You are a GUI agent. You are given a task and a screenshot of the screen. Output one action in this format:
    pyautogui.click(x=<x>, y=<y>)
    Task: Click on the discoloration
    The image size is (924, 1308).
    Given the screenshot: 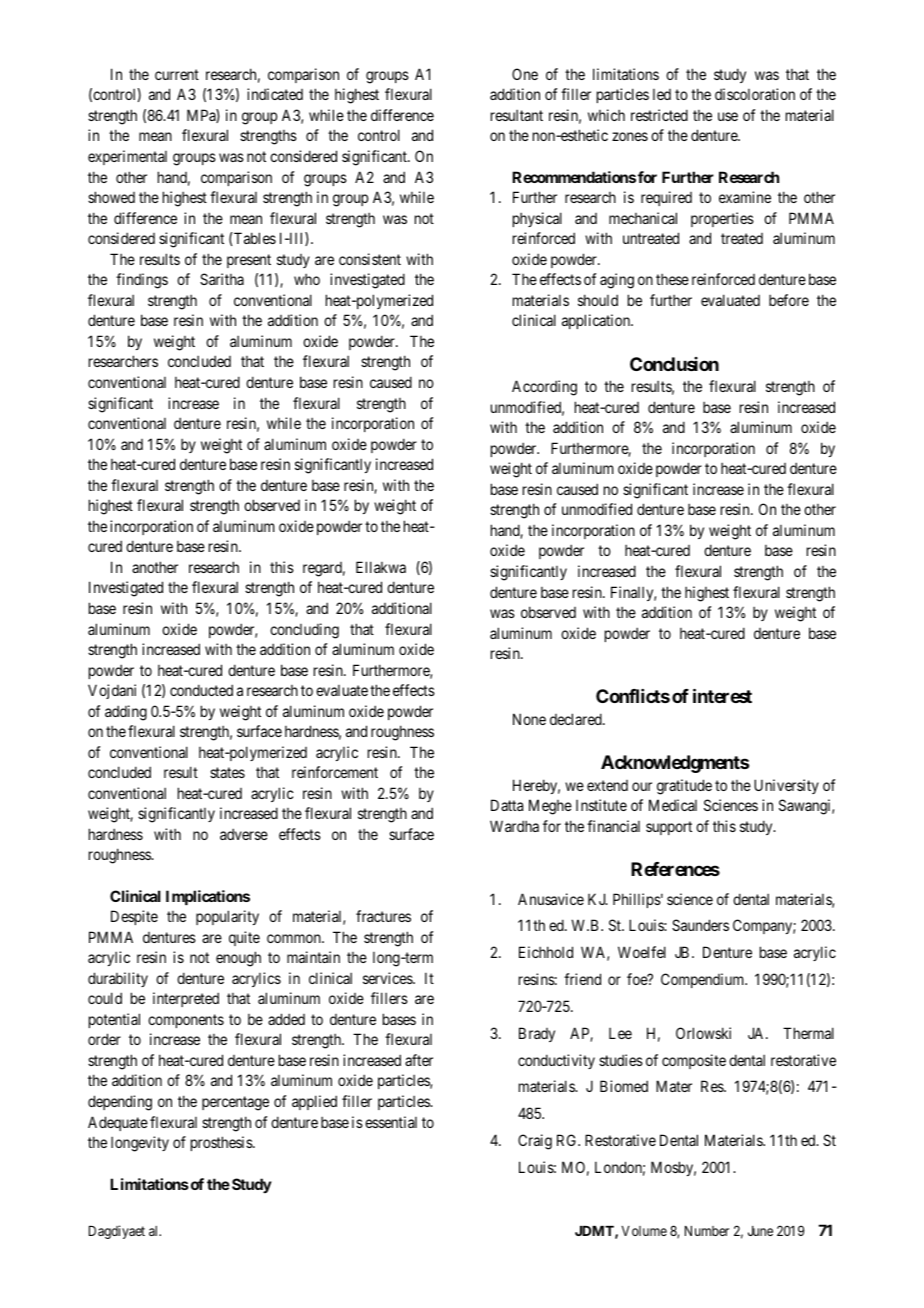 What is the action you would take?
    pyautogui.click(x=755, y=94)
